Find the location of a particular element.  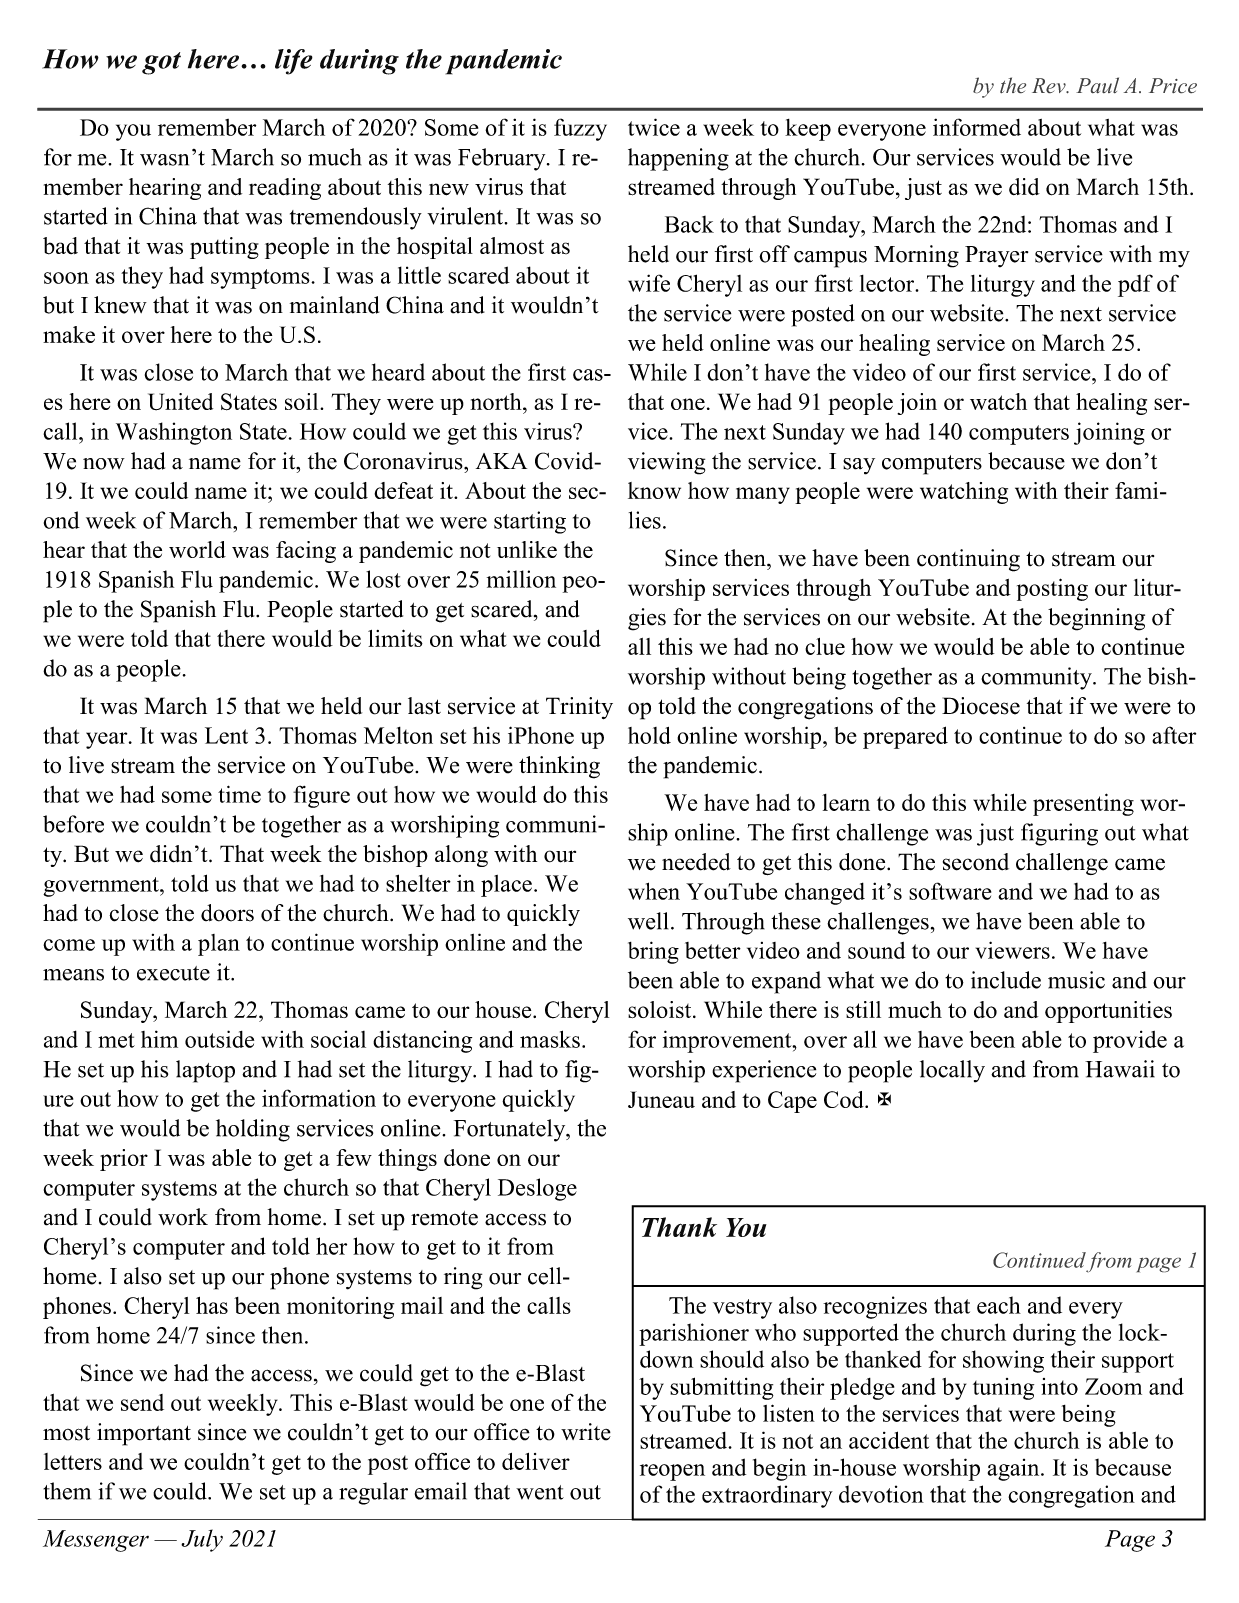

got is located at coordinates (161, 63).
